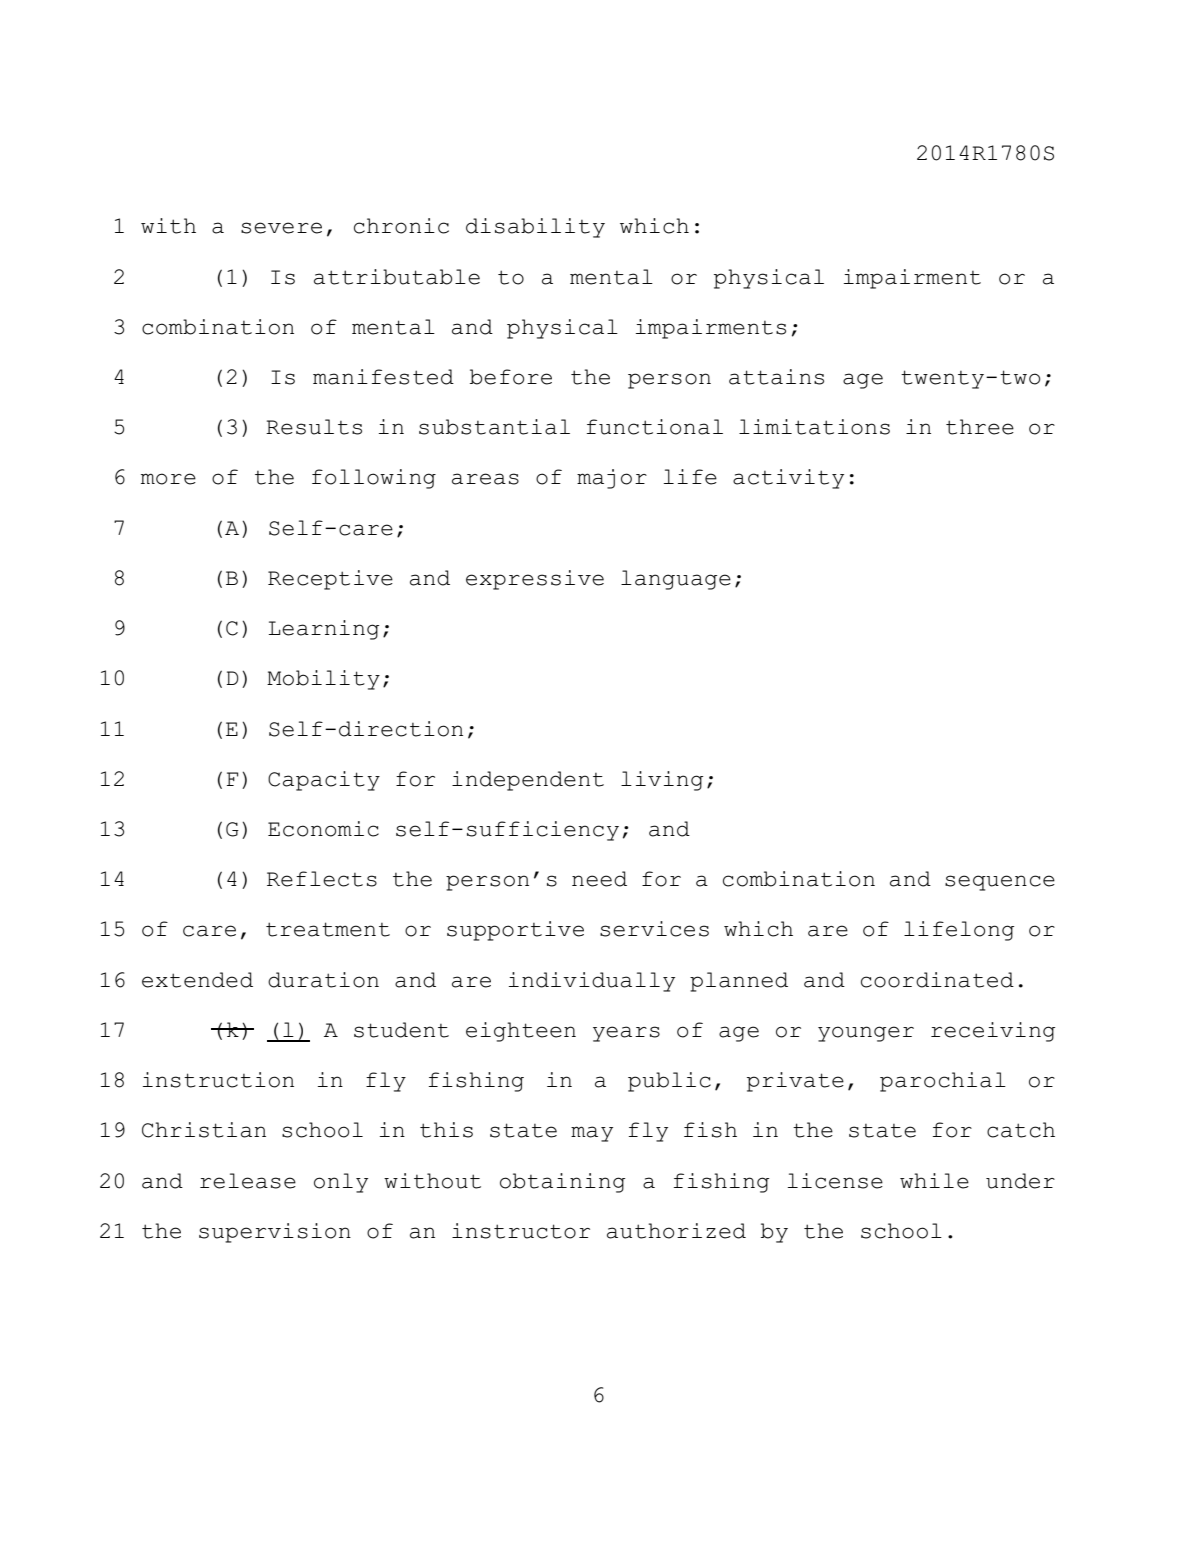 The height and width of the page is (1549, 1197). Describe the element at coordinates (535, 228) in the page. I see `disability` at that location.
